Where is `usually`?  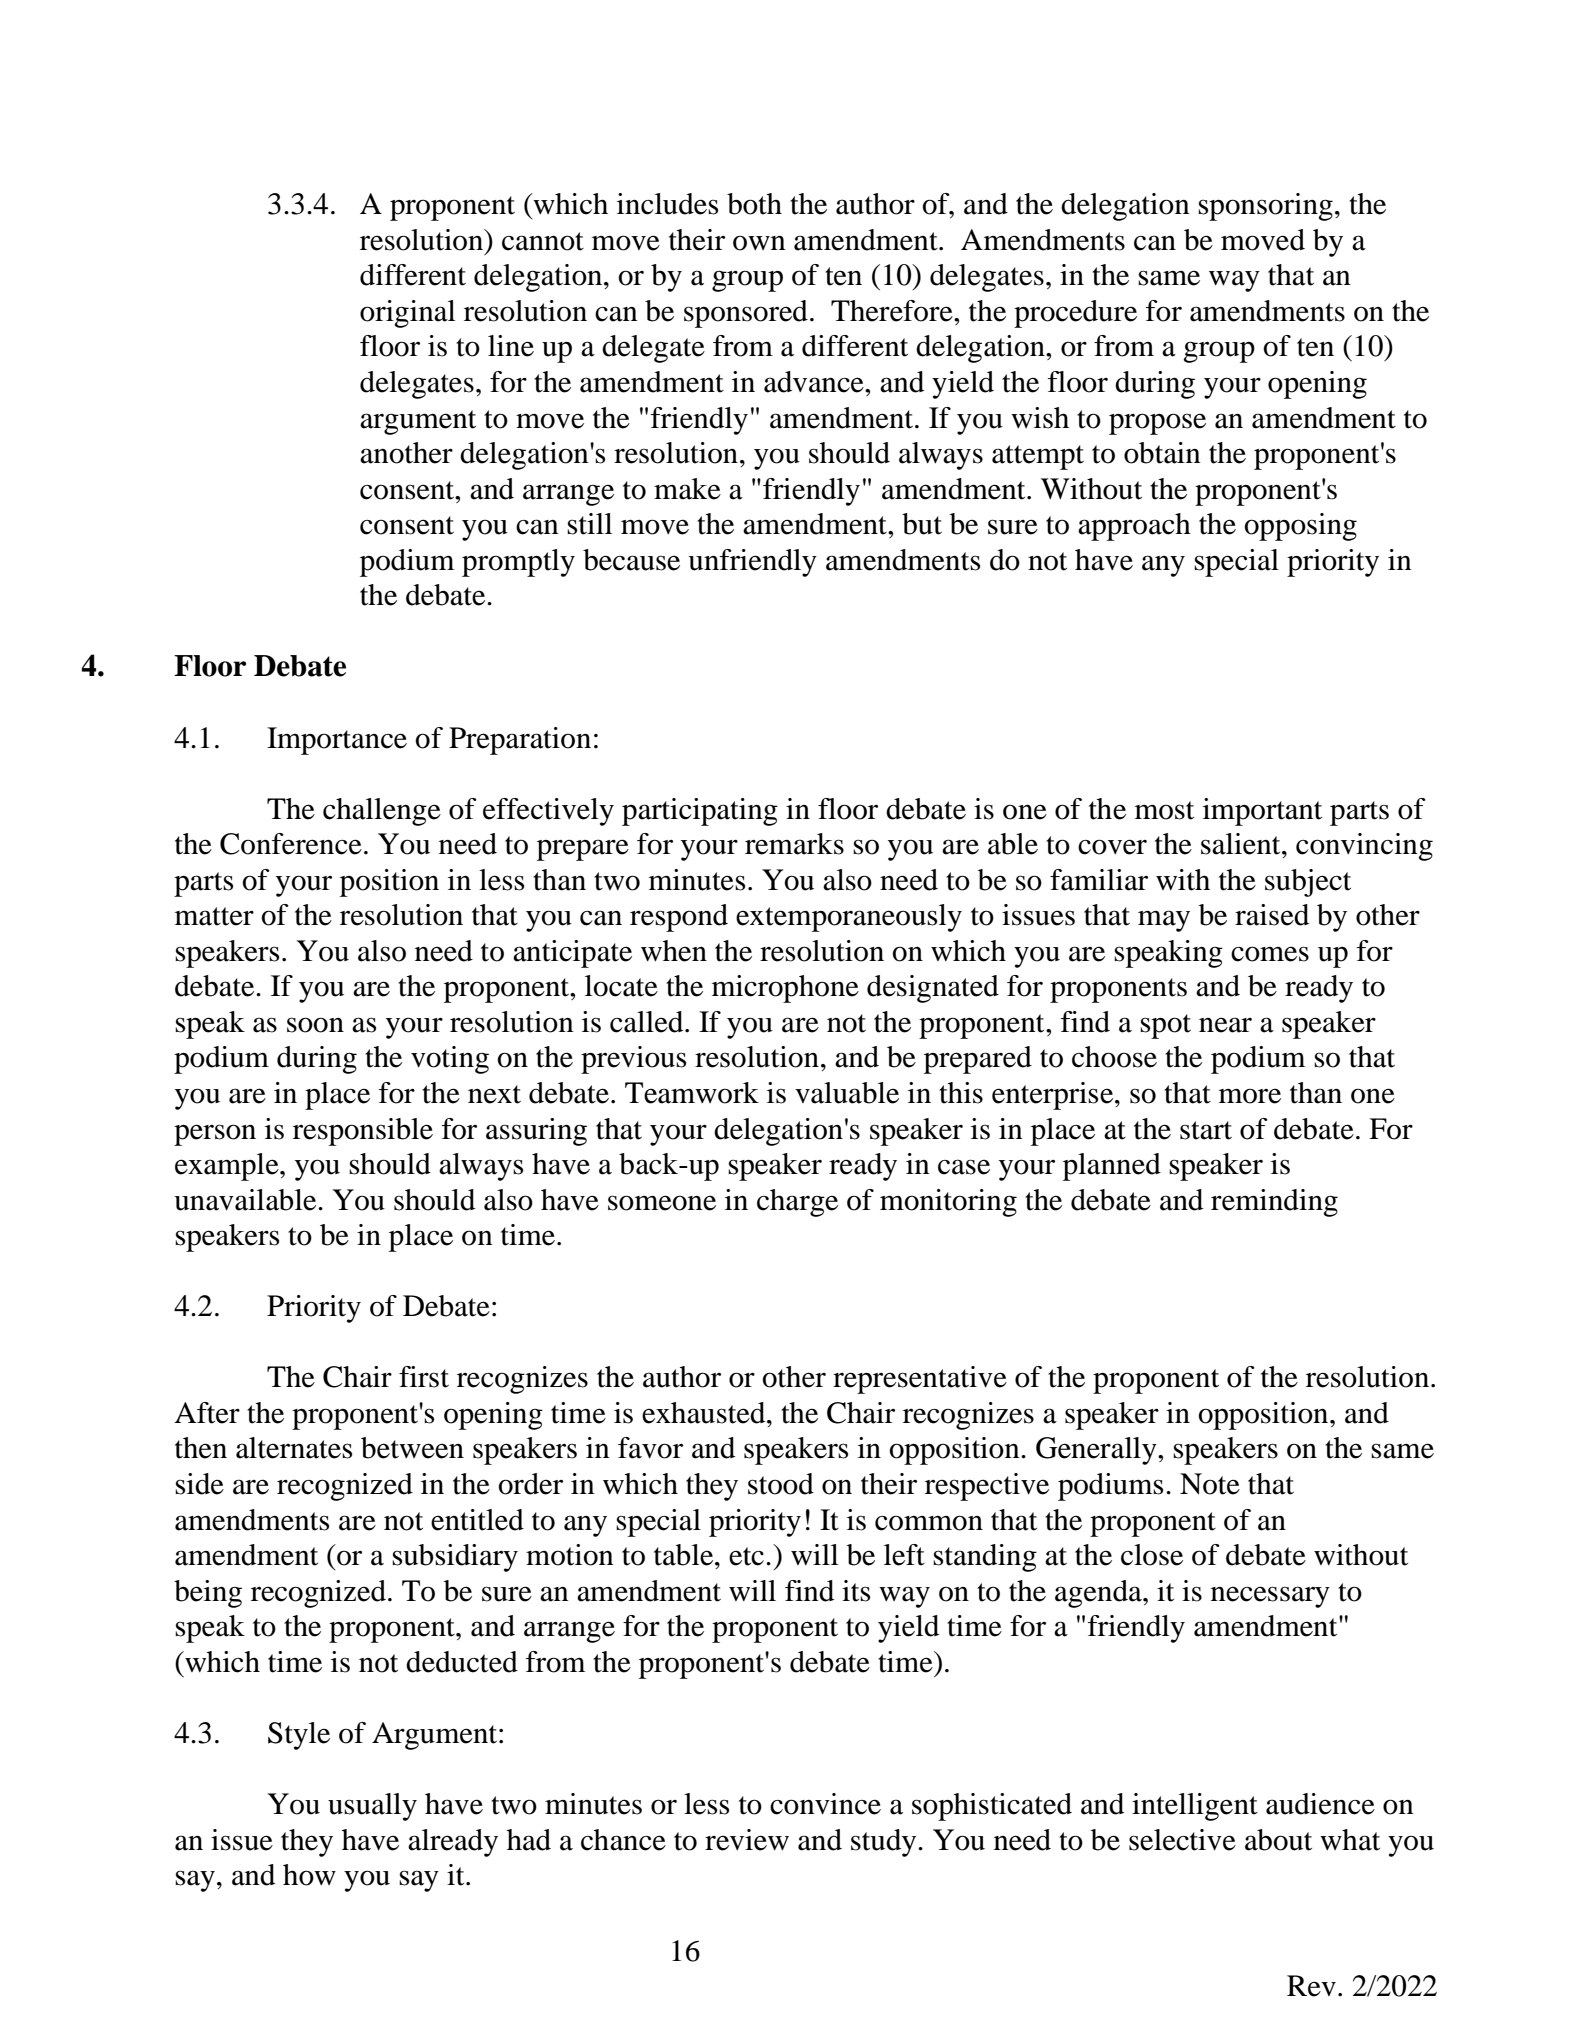 usually is located at coordinates (372, 1807).
